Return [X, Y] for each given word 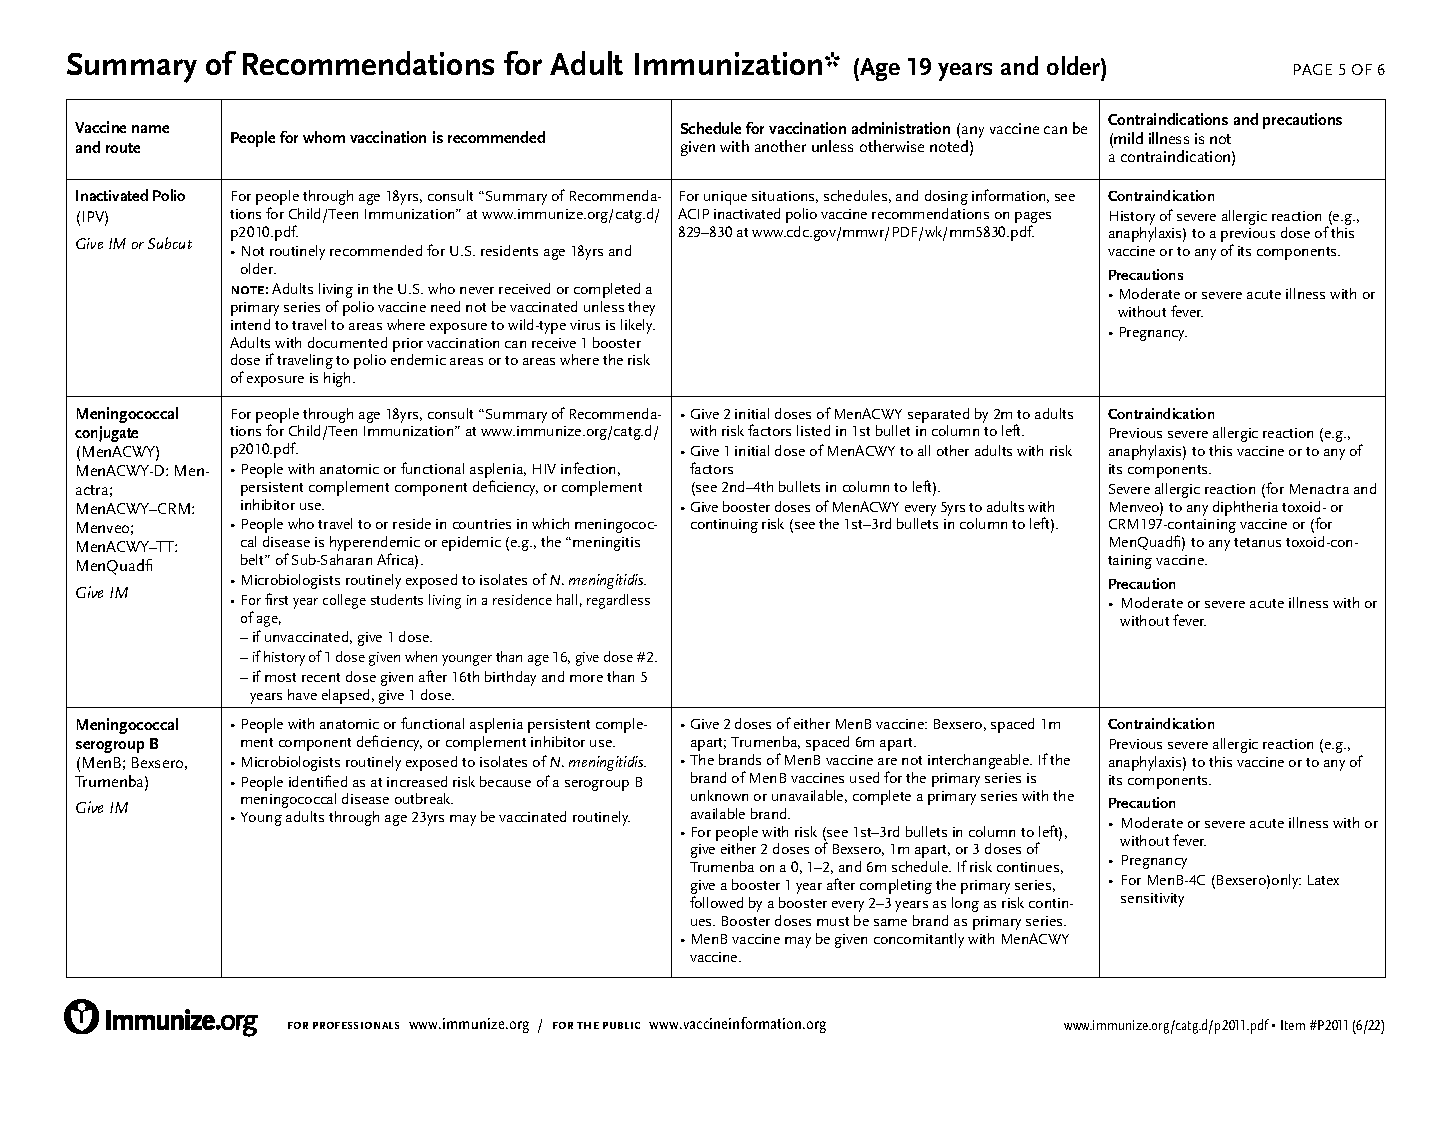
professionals [356, 1025]
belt [254, 559]
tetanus [1257, 542]
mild [1128, 138]
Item [1293, 1025]
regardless [618, 601]
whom [324, 137]
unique [725, 198]
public [621, 1025]
